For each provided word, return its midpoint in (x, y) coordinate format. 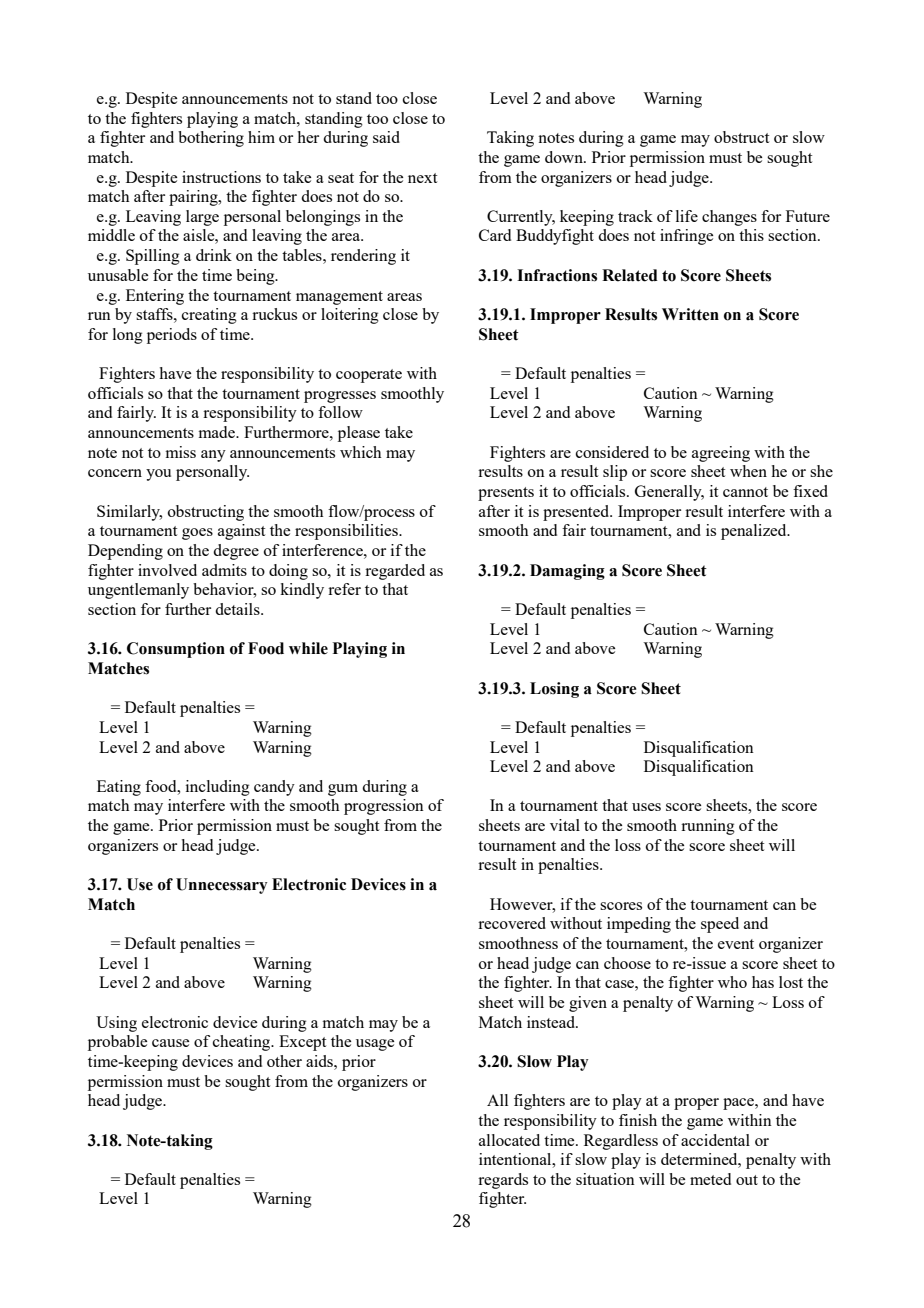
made (218, 432)
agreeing (721, 454)
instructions (221, 177)
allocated (509, 1140)
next (422, 178)
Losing (554, 690)
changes (729, 218)
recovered (512, 923)
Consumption (176, 650)
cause (170, 1043)
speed (720, 925)
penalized (755, 532)
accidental (715, 1140)
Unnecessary (221, 886)
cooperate (369, 376)
